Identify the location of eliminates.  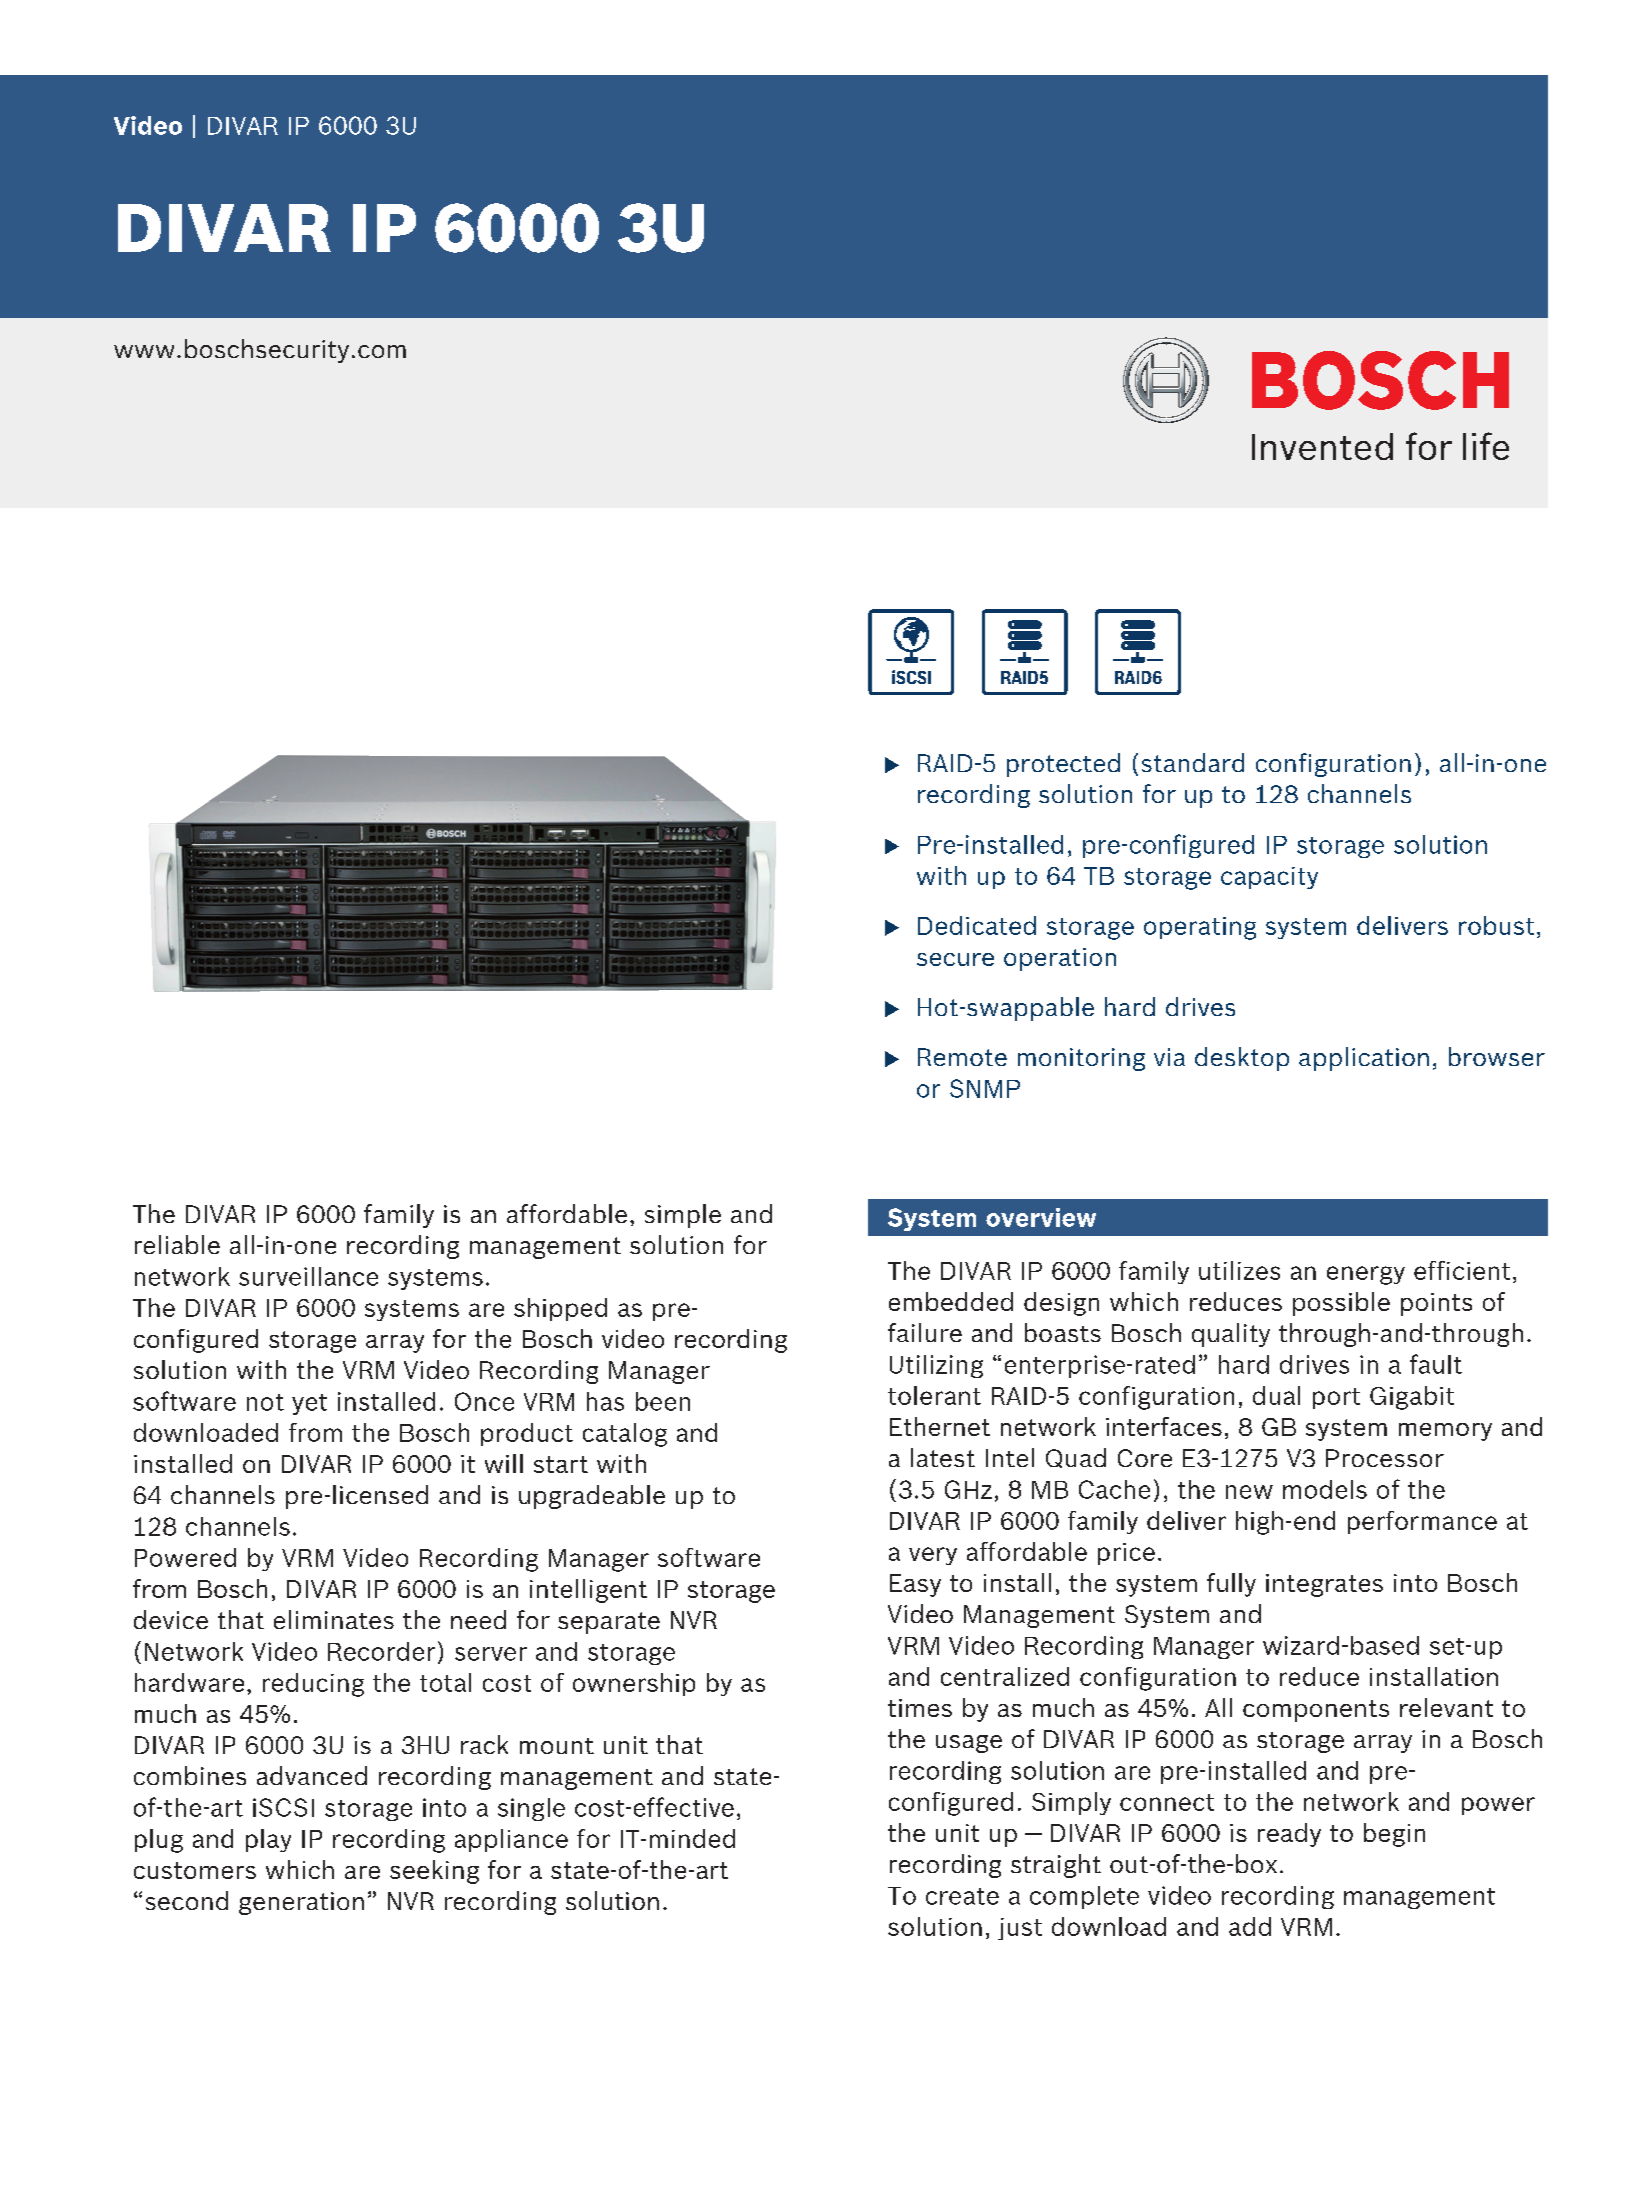
(334, 1619).
